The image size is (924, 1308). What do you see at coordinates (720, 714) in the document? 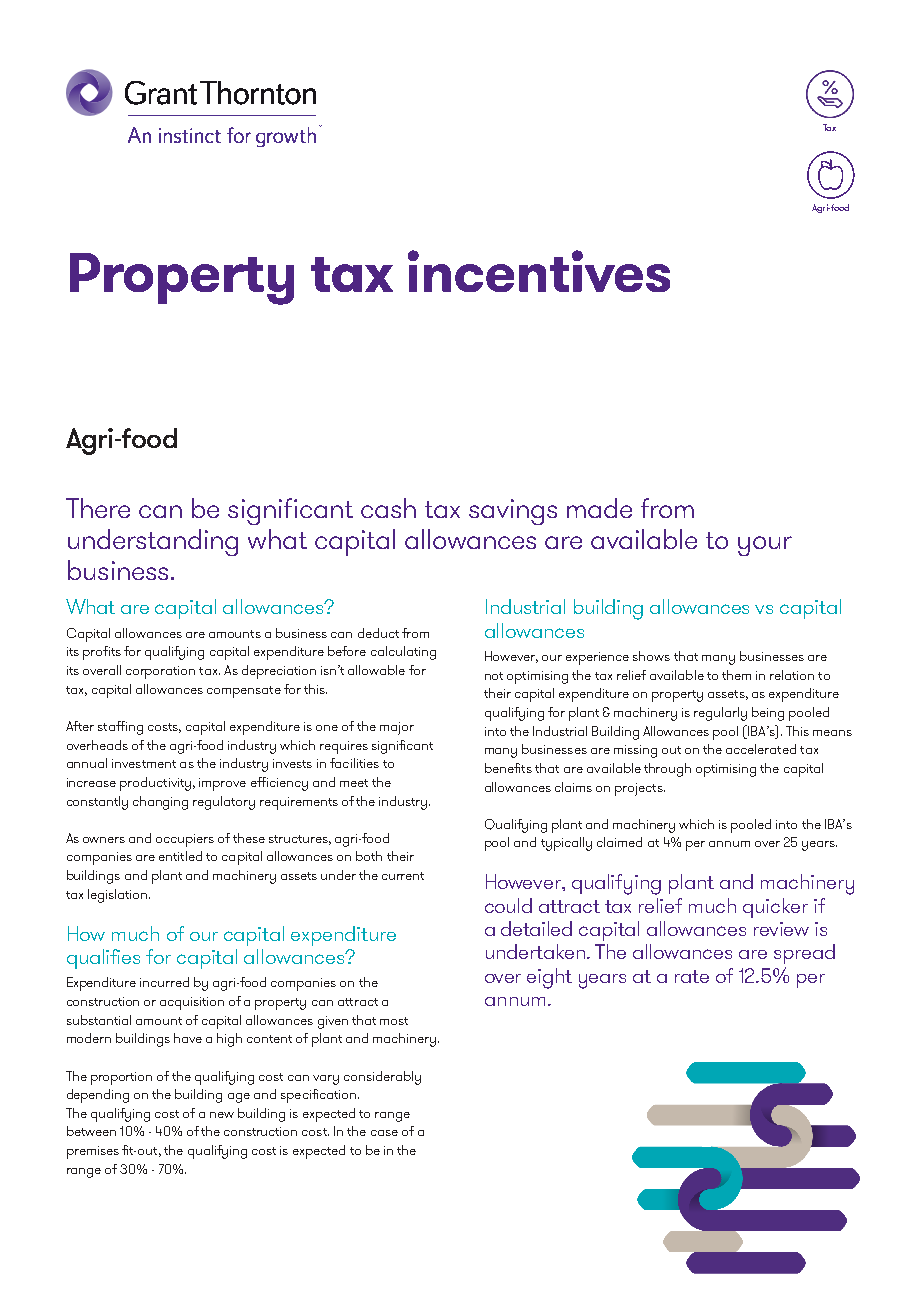
I see `regularly` at bounding box center [720, 714].
